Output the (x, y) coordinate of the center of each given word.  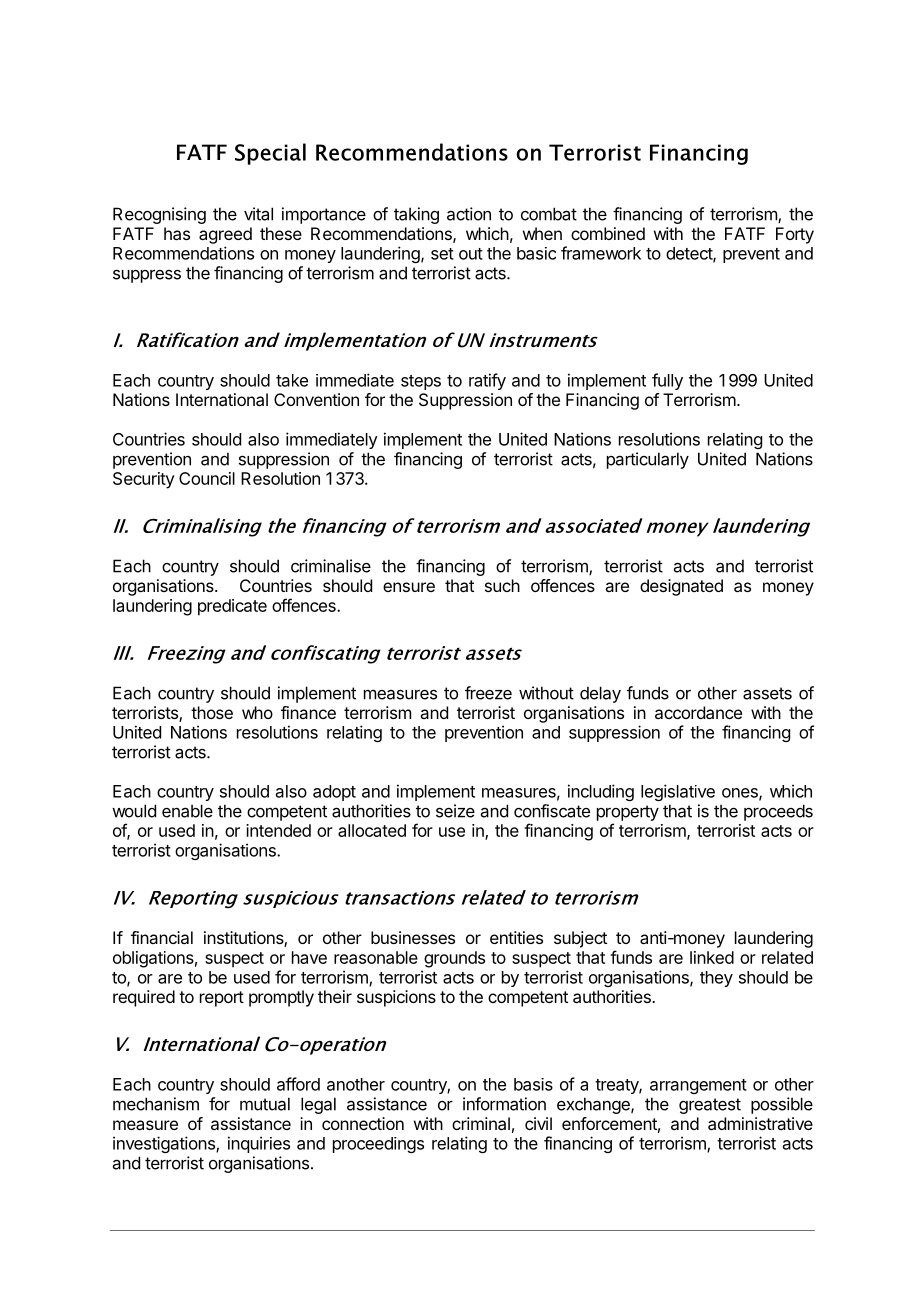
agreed (225, 235)
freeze (488, 693)
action (469, 214)
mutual (265, 1104)
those (212, 712)
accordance (698, 712)
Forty (795, 235)
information (504, 1104)
